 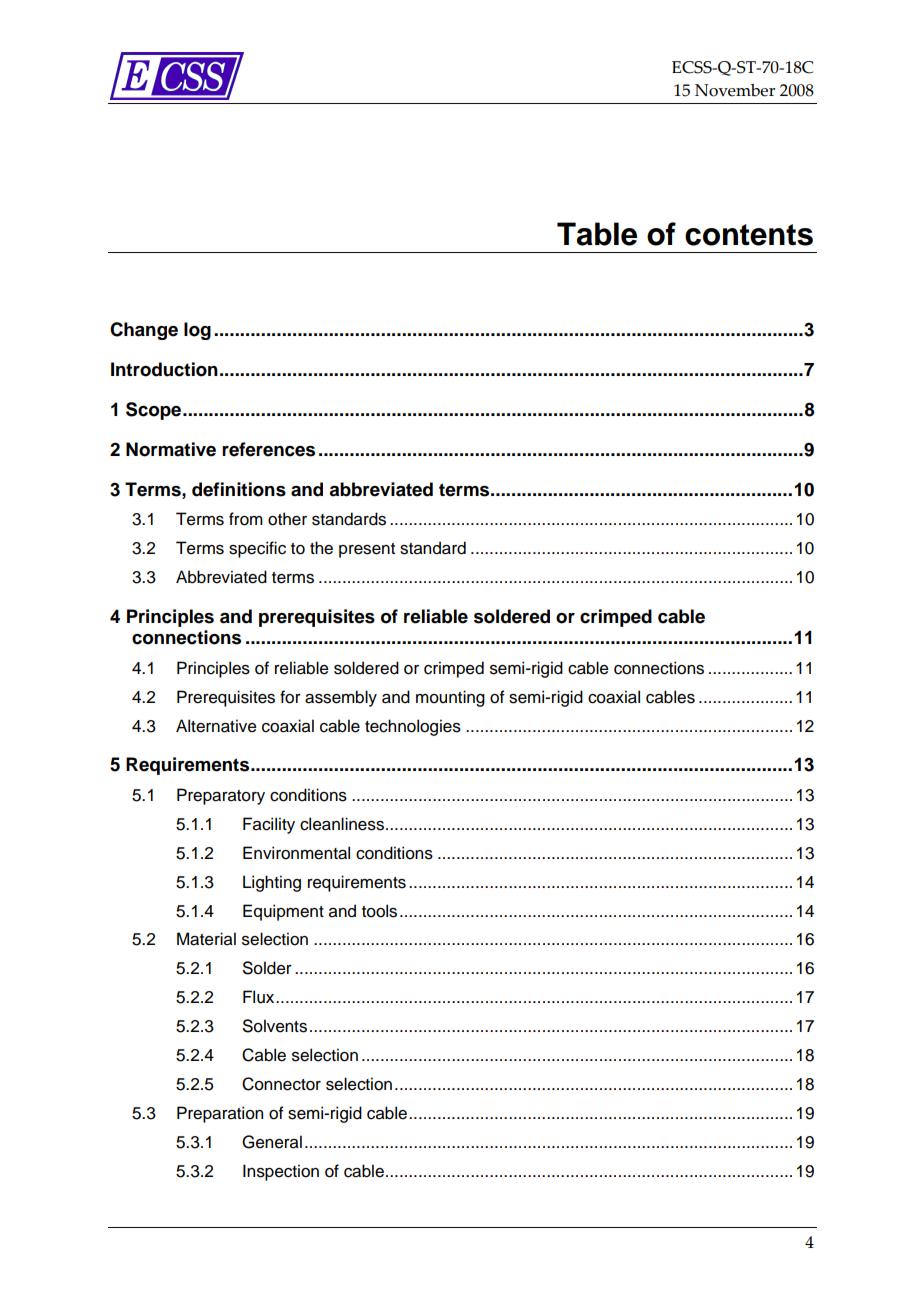 I want to click on Connector, so click(x=281, y=1084).
